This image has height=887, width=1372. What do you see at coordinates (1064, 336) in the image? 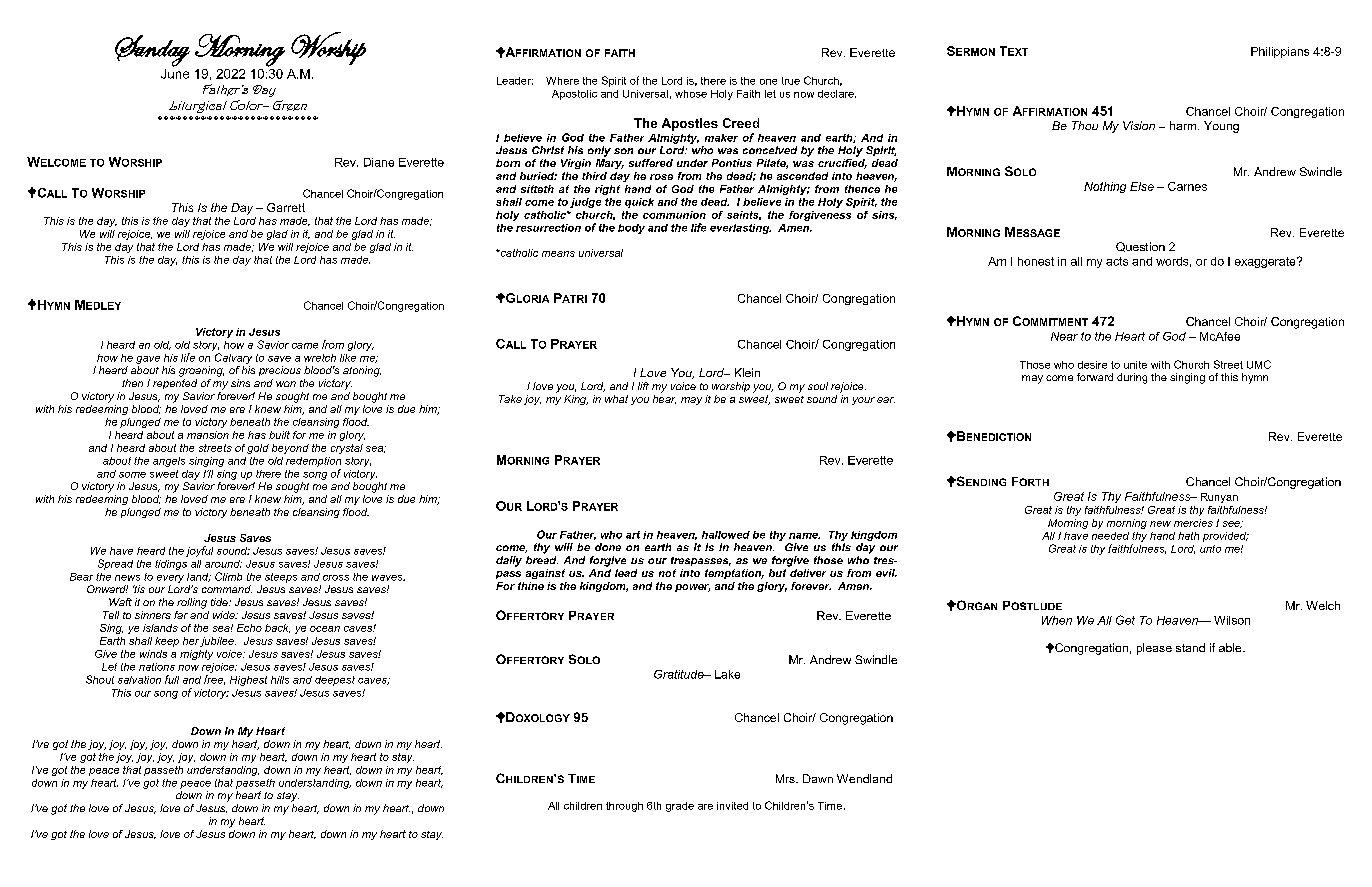
I see `Near` at bounding box center [1064, 336].
